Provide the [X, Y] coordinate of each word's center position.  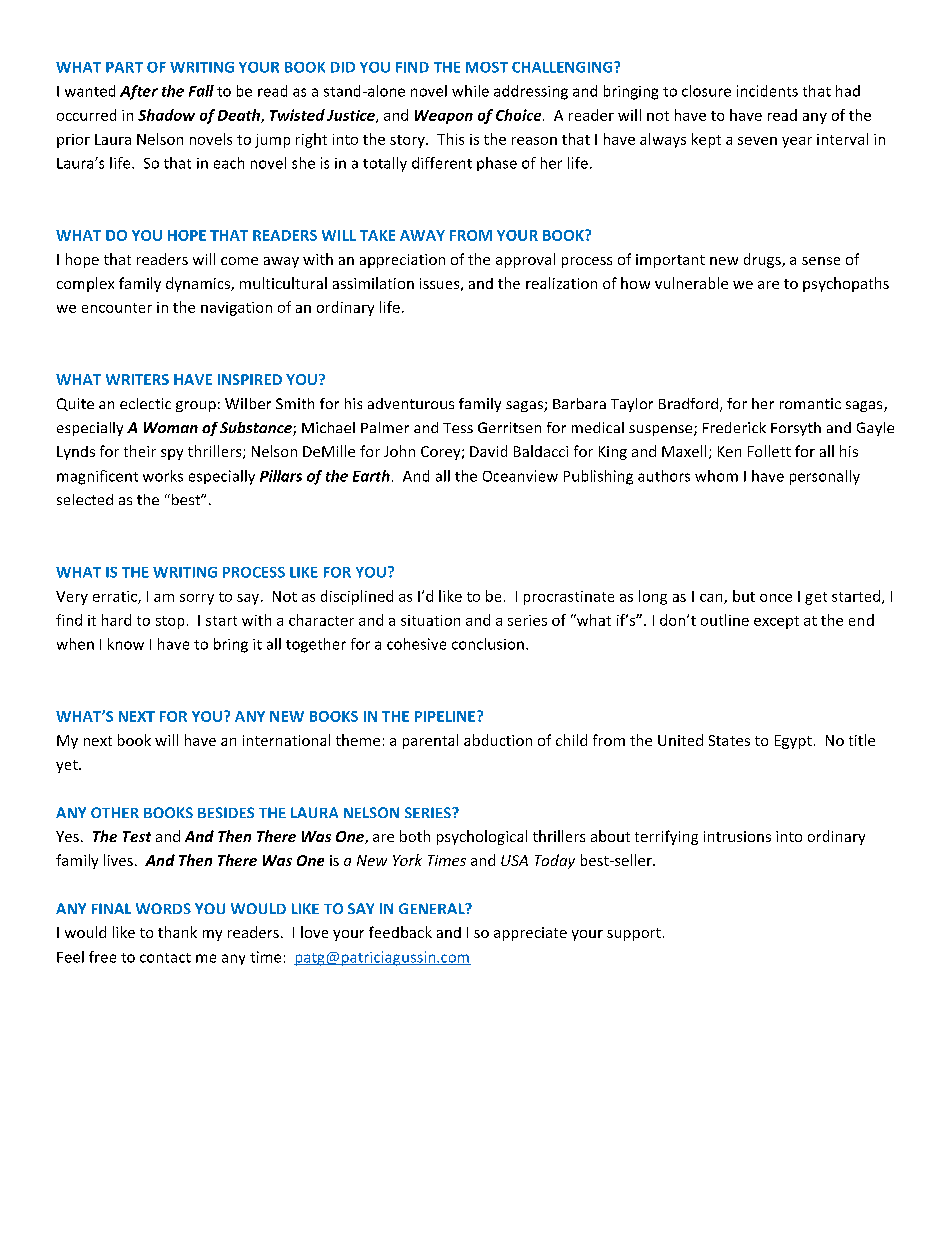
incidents [767, 91]
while [470, 91]
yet [68, 766]
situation [430, 620]
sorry [197, 599]
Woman [171, 427]
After [139, 92]
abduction [498, 740]
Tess [458, 428]
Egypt [793, 742]
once [776, 598]
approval [525, 260]
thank [177, 932]
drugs [763, 260]
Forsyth [796, 429]
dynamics [199, 284]
